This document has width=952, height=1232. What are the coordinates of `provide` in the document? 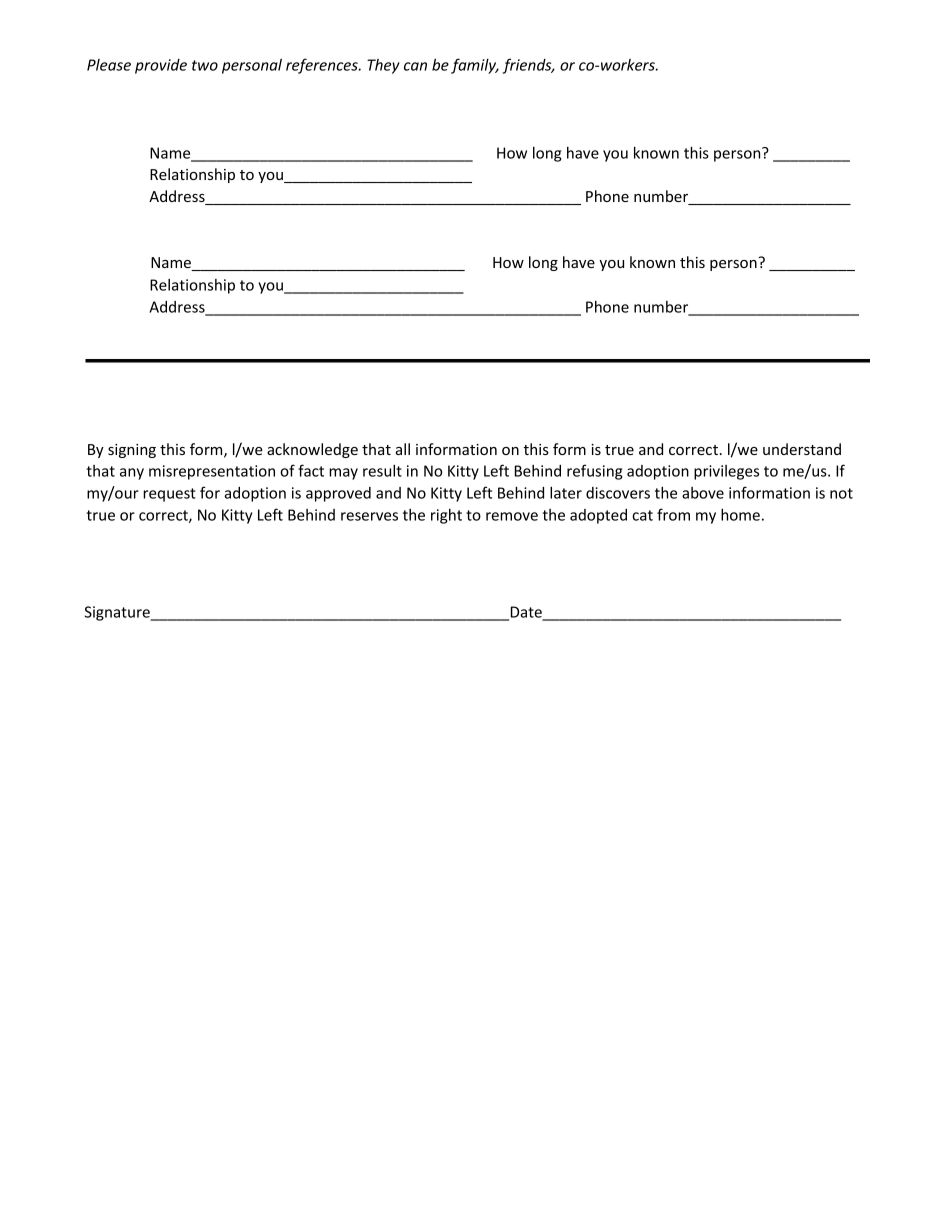 It's located at (161, 66).
